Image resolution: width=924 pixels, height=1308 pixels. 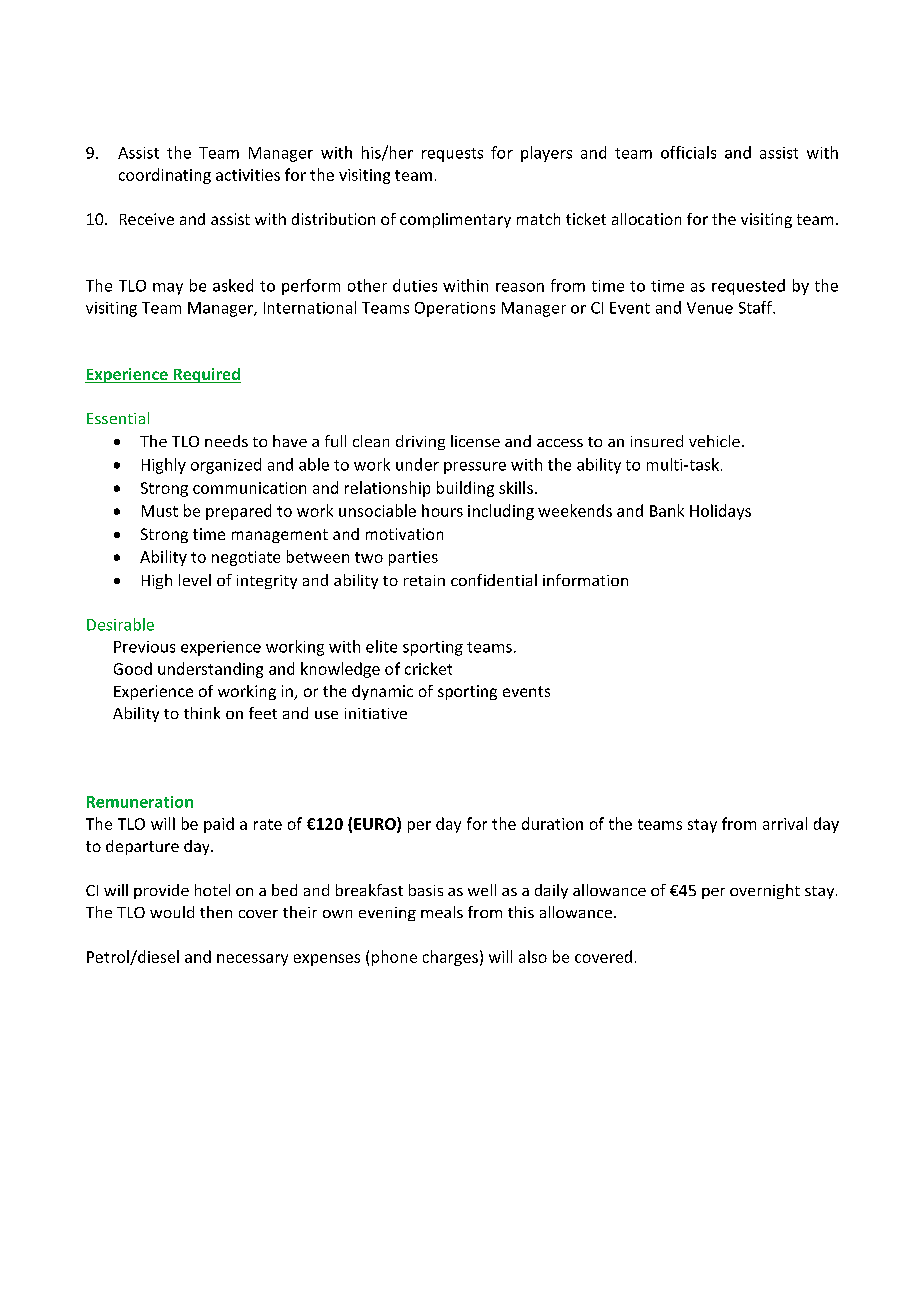 I want to click on requests, so click(x=452, y=155).
